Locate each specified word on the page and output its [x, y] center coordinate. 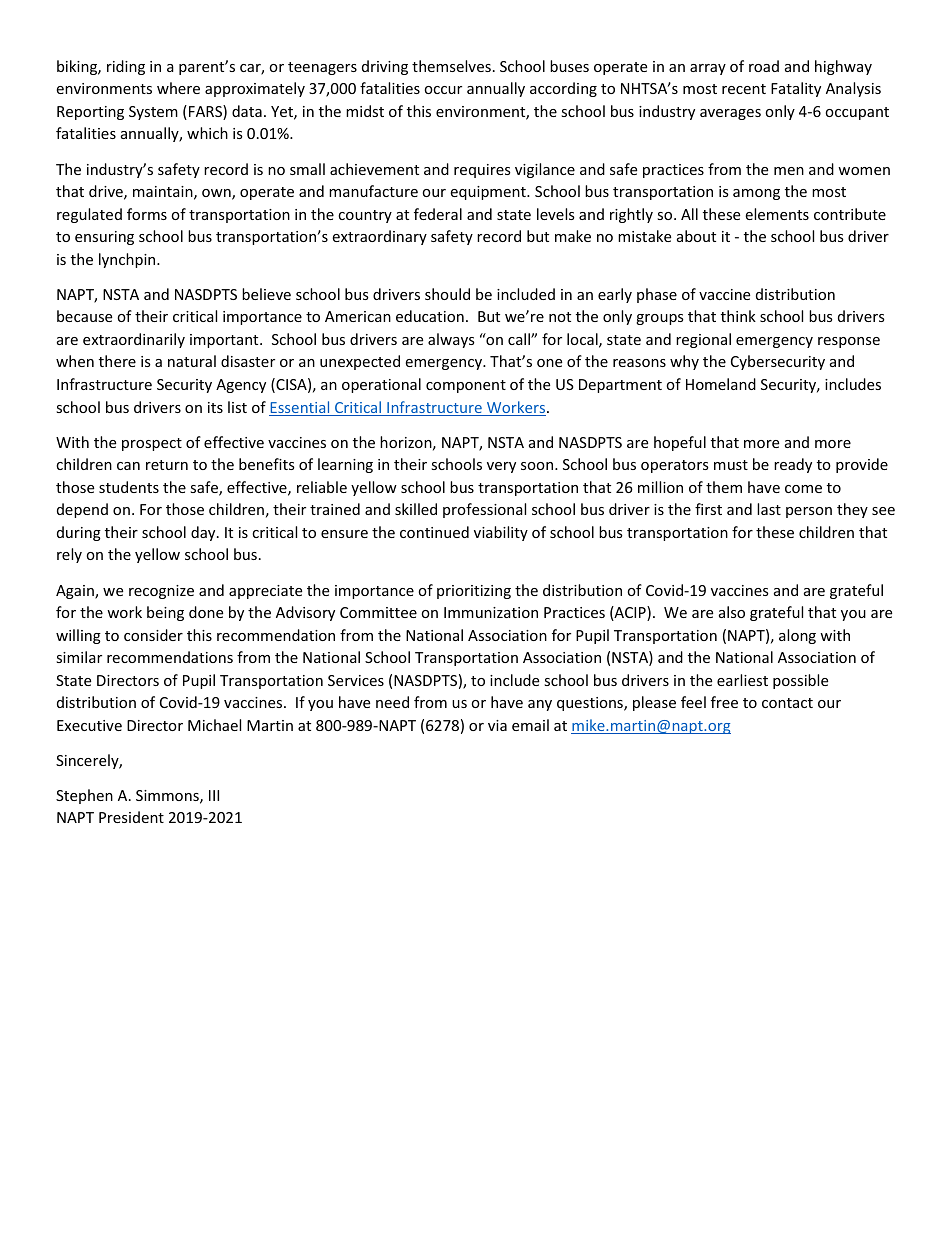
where [178, 88]
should [447, 294]
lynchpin [128, 260]
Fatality [796, 89]
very [501, 467]
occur [443, 90]
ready [793, 465]
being [165, 613]
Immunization [491, 612]
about [696, 236]
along [797, 636]
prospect [152, 444]
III [214, 795]
